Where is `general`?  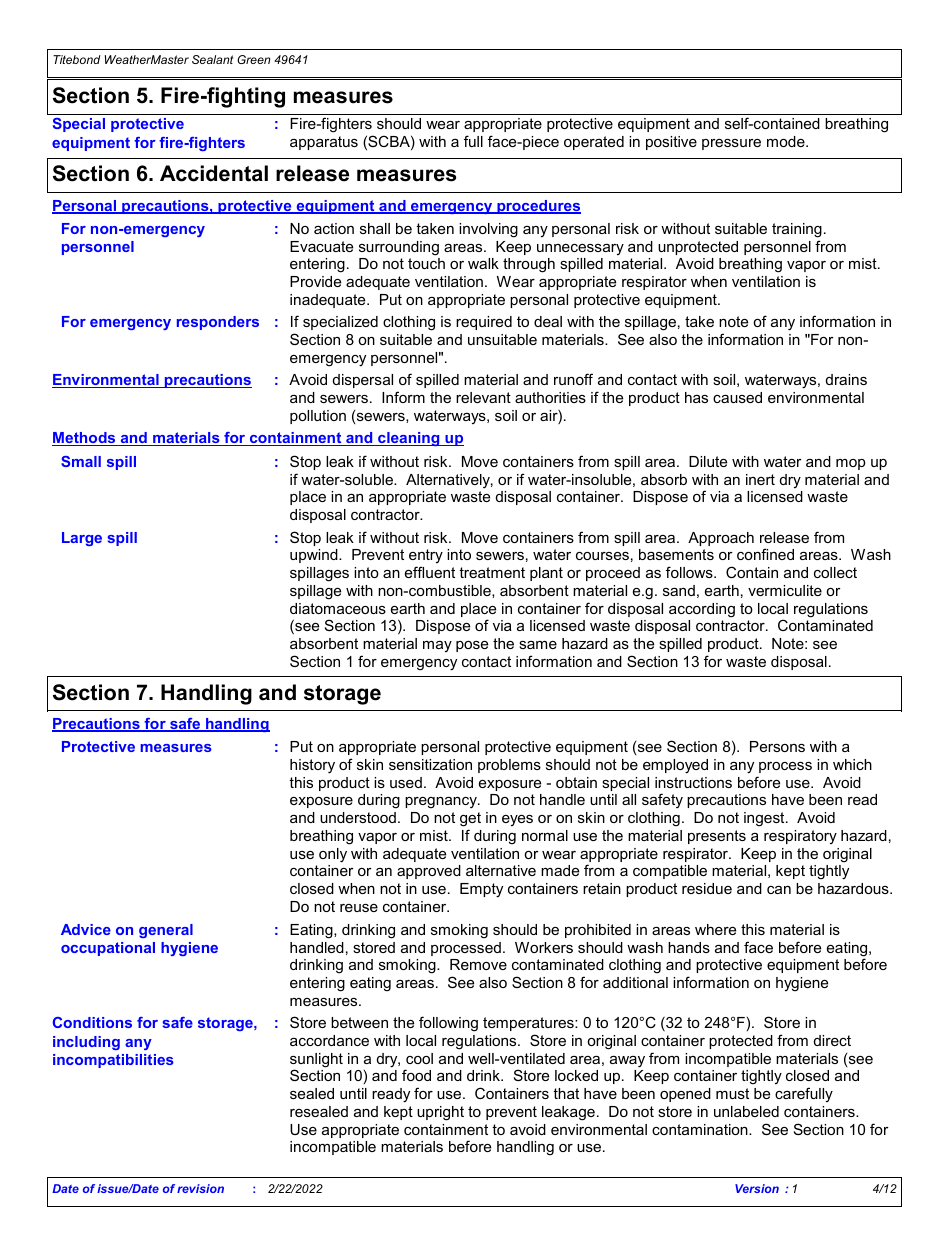 general is located at coordinates (166, 931).
